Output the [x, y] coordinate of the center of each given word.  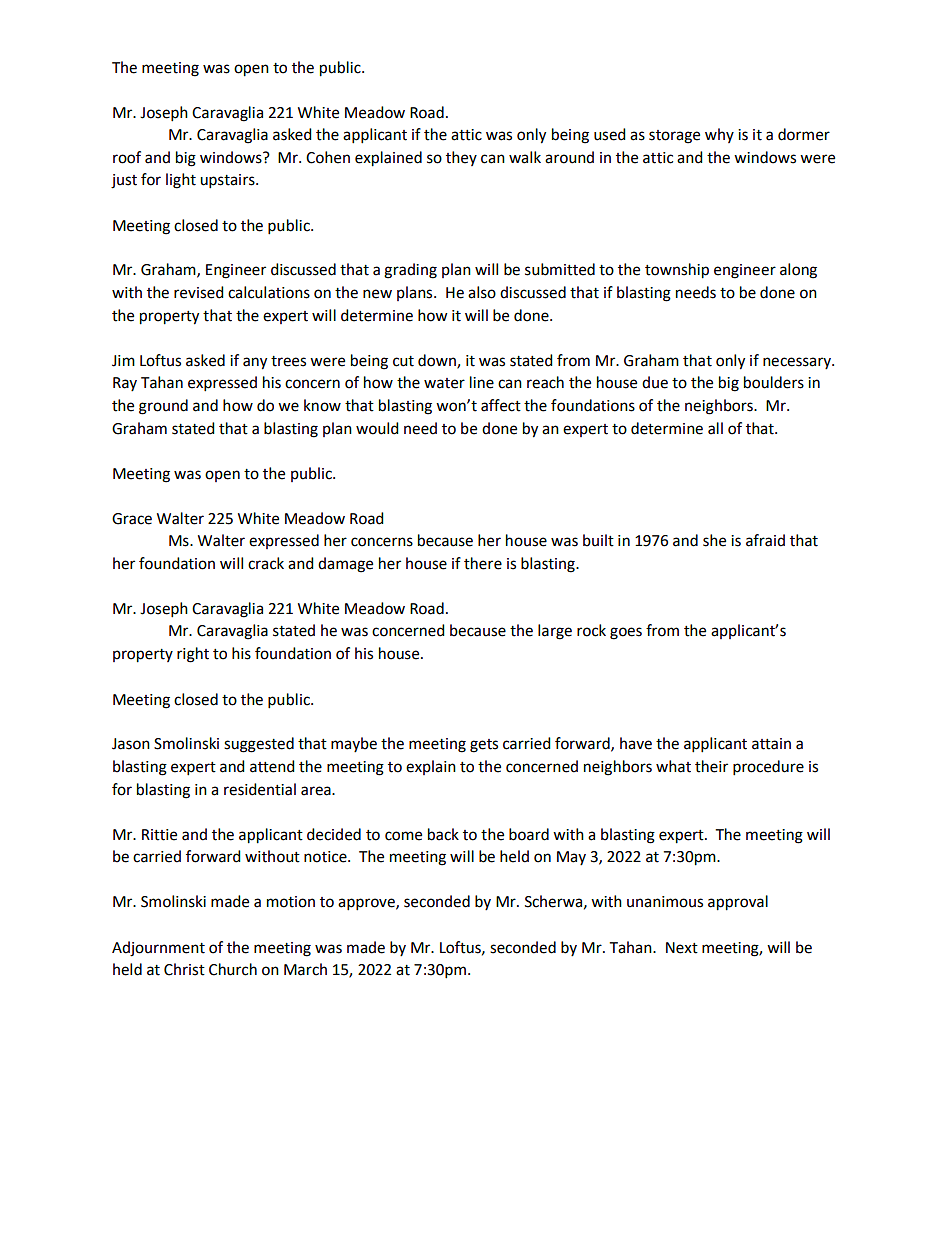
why [719, 135]
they [461, 158]
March [305, 969]
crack [266, 563]
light [181, 181]
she [714, 540]
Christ [184, 969]
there [483, 563]
